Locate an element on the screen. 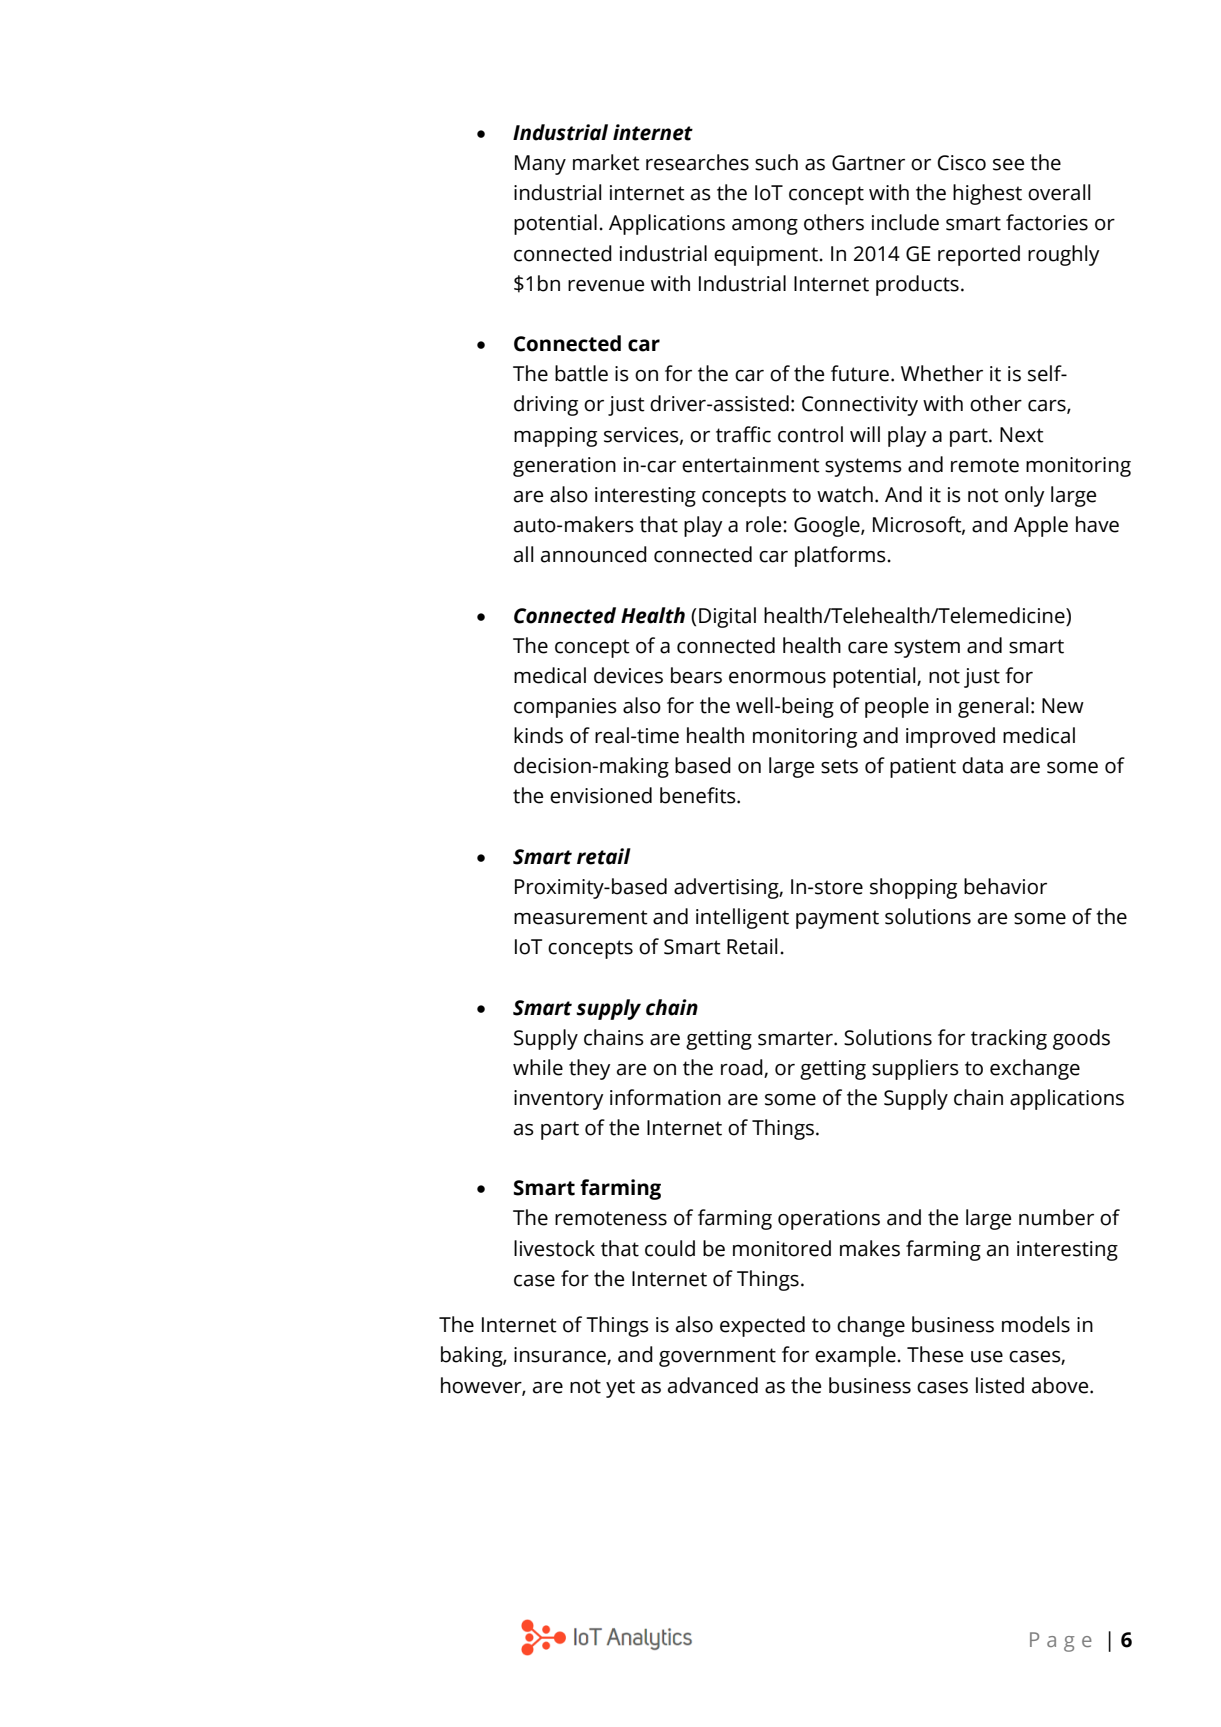  yet is located at coordinates (620, 1388).
